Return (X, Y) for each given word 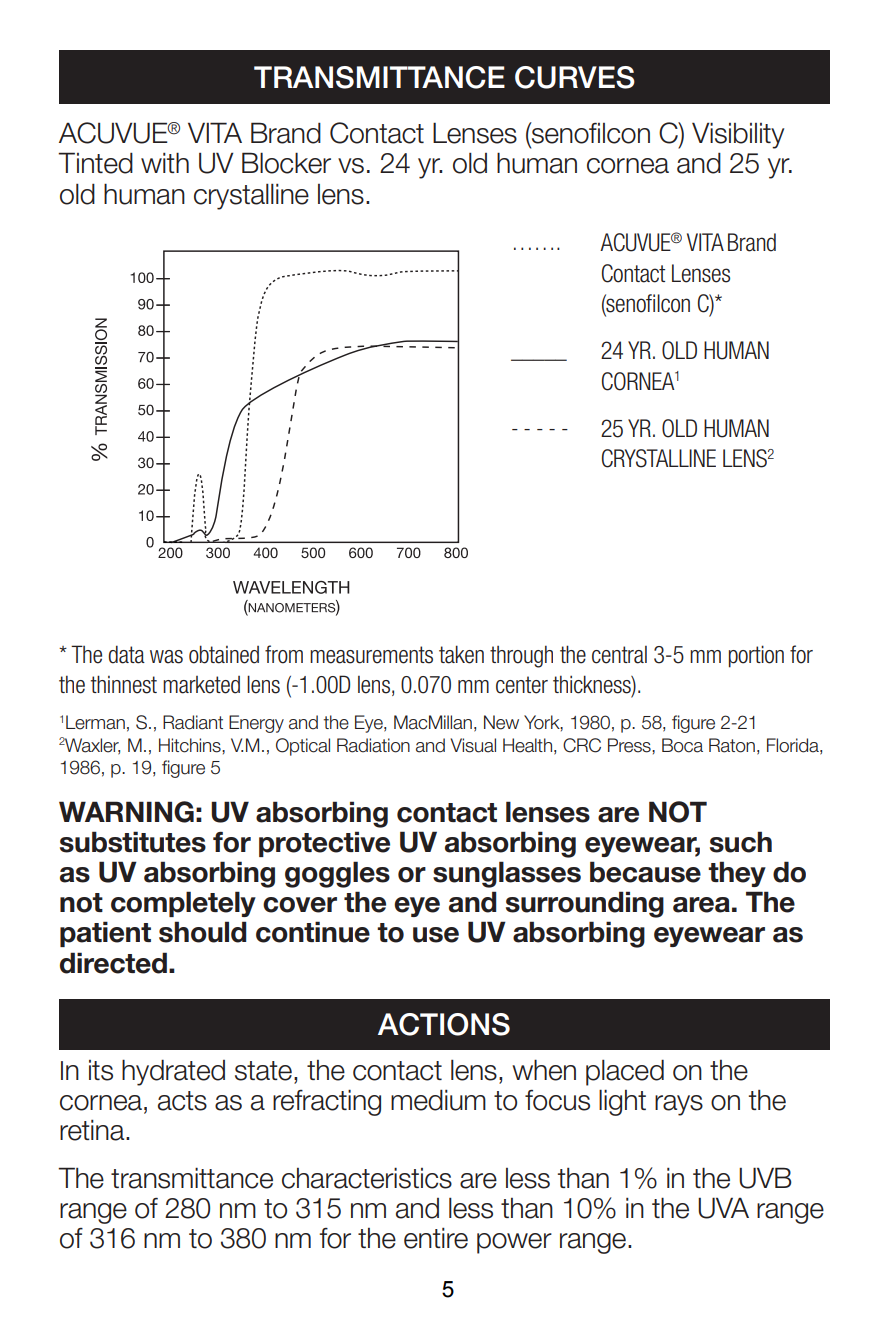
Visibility (738, 135)
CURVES (575, 77)
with (165, 162)
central (619, 655)
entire (436, 1238)
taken (461, 654)
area (701, 905)
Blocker (286, 163)
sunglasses (507, 874)
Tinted (95, 163)
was (166, 657)
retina (93, 1130)
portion (756, 656)
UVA (723, 1208)
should (203, 932)
